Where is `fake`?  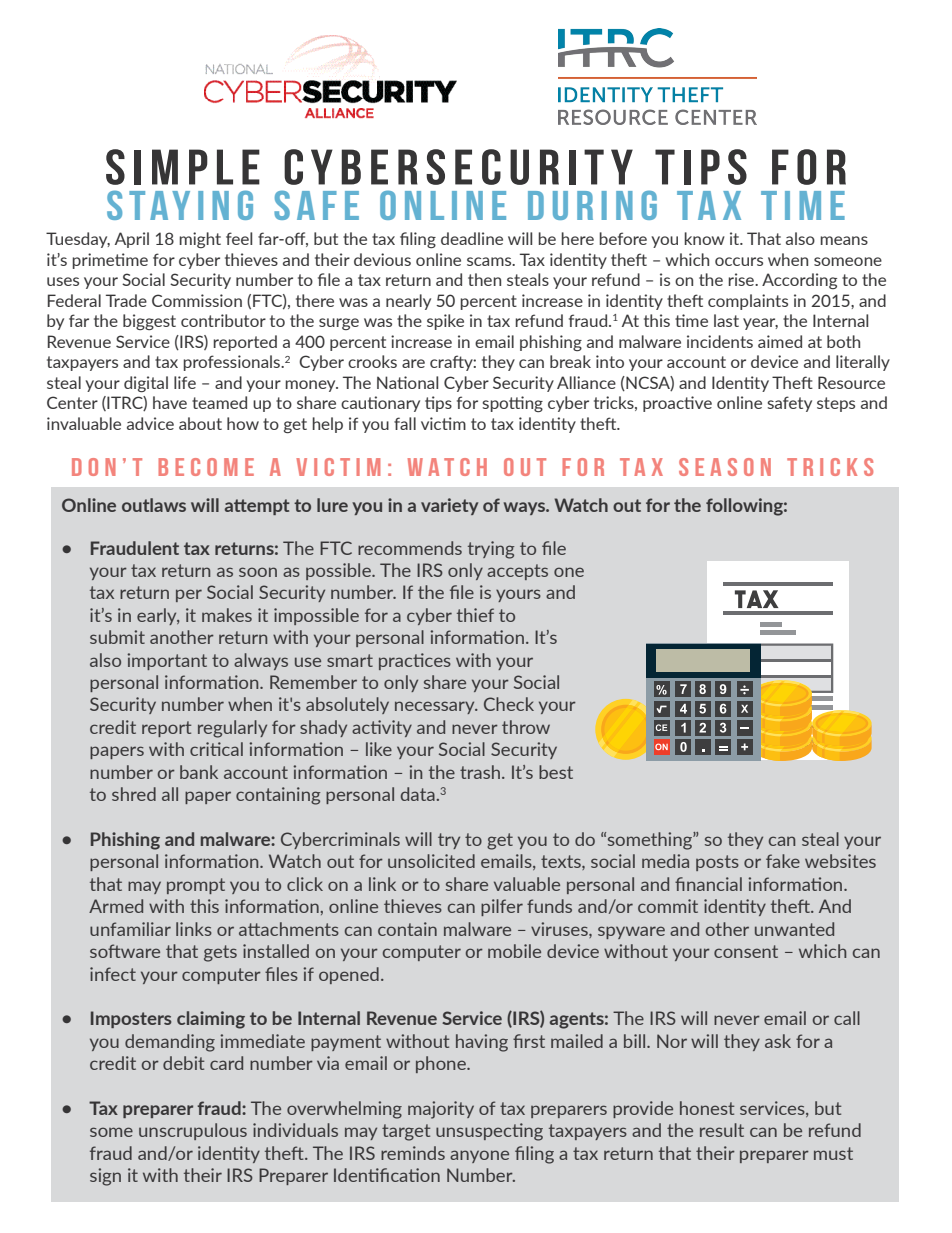 fake is located at coordinates (783, 861).
